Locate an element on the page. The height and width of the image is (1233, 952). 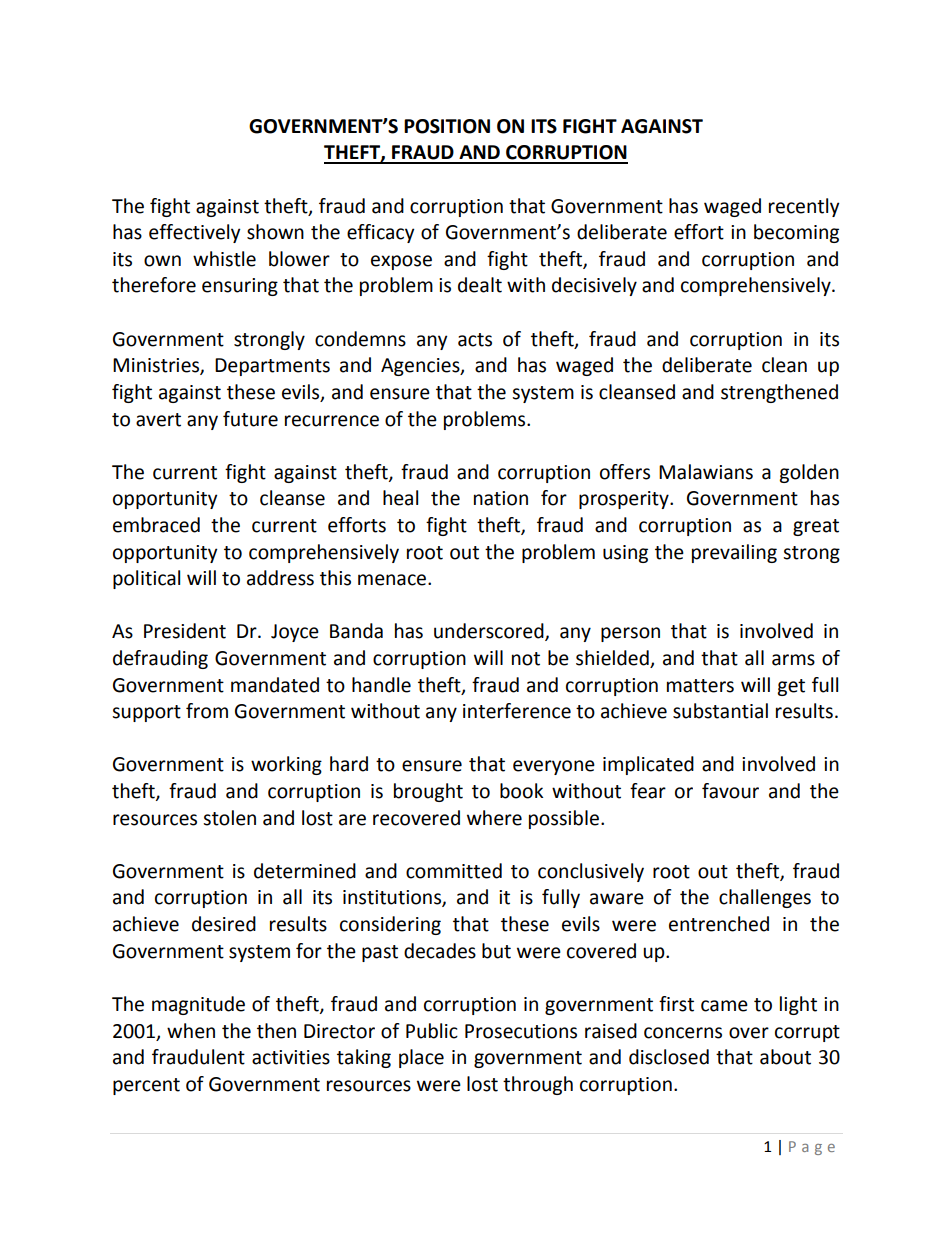
POSITION is located at coordinates (447, 126).
